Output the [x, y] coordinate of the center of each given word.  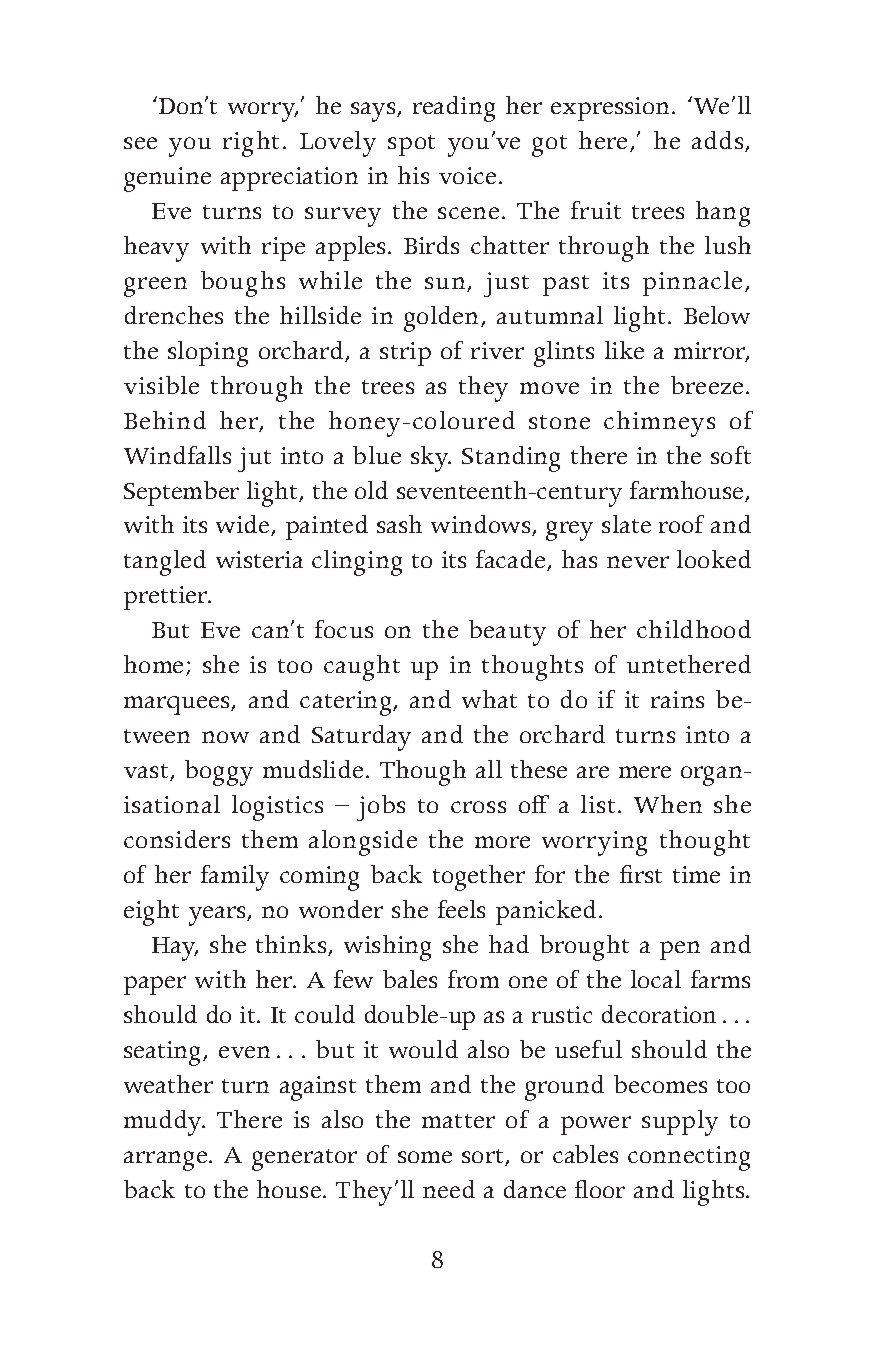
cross [478, 807]
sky [431, 459]
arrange [167, 1161]
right [251, 144]
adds [719, 141]
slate [626, 524]
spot [411, 145]
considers [177, 839]
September [181, 493]
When [668, 804]
